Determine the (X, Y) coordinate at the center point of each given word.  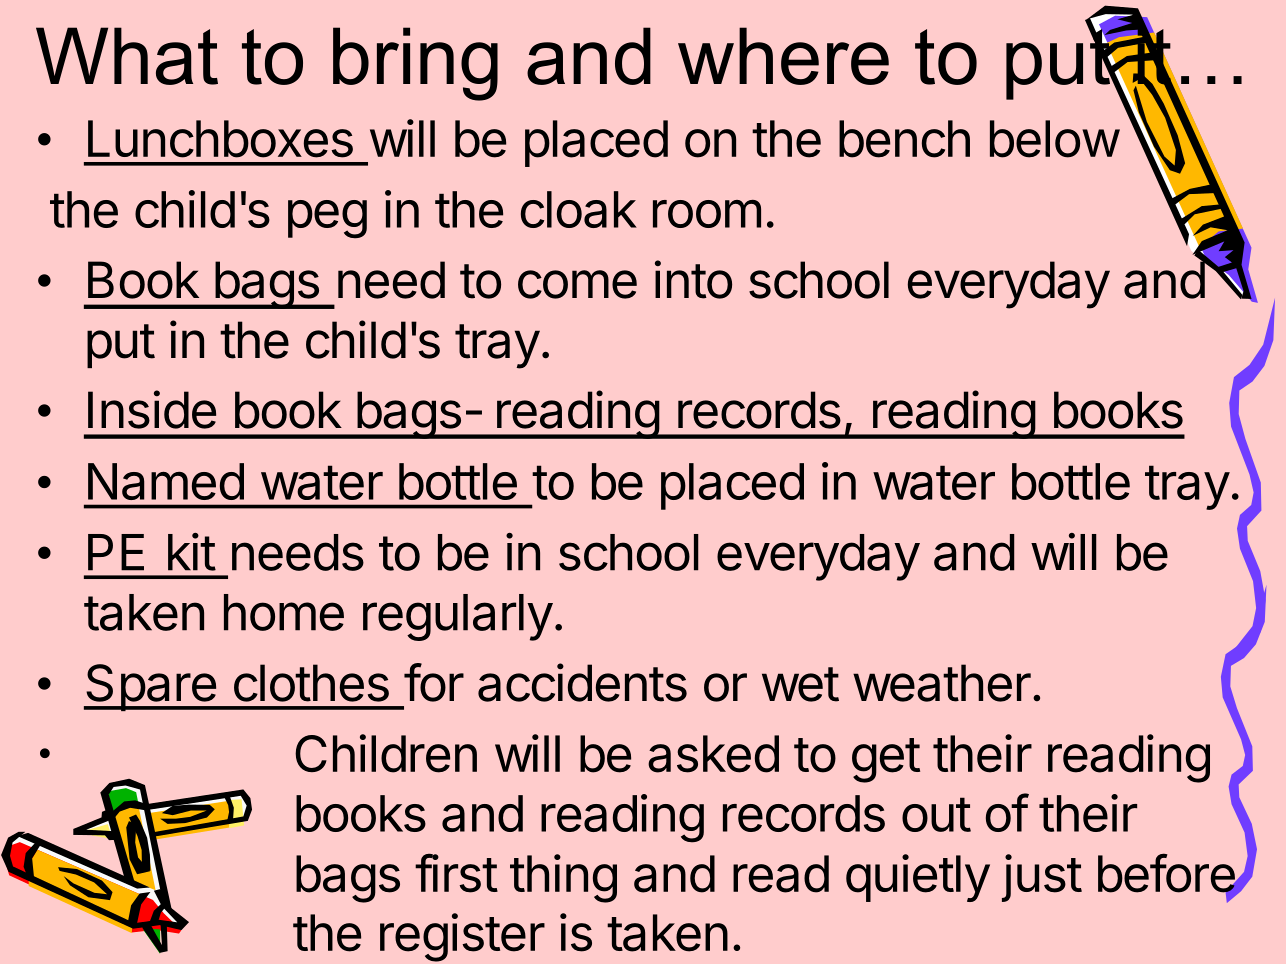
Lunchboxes (220, 139)
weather (942, 683)
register (462, 937)
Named (166, 481)
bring (415, 64)
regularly (458, 617)
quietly (918, 878)
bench (904, 139)
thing (563, 878)
